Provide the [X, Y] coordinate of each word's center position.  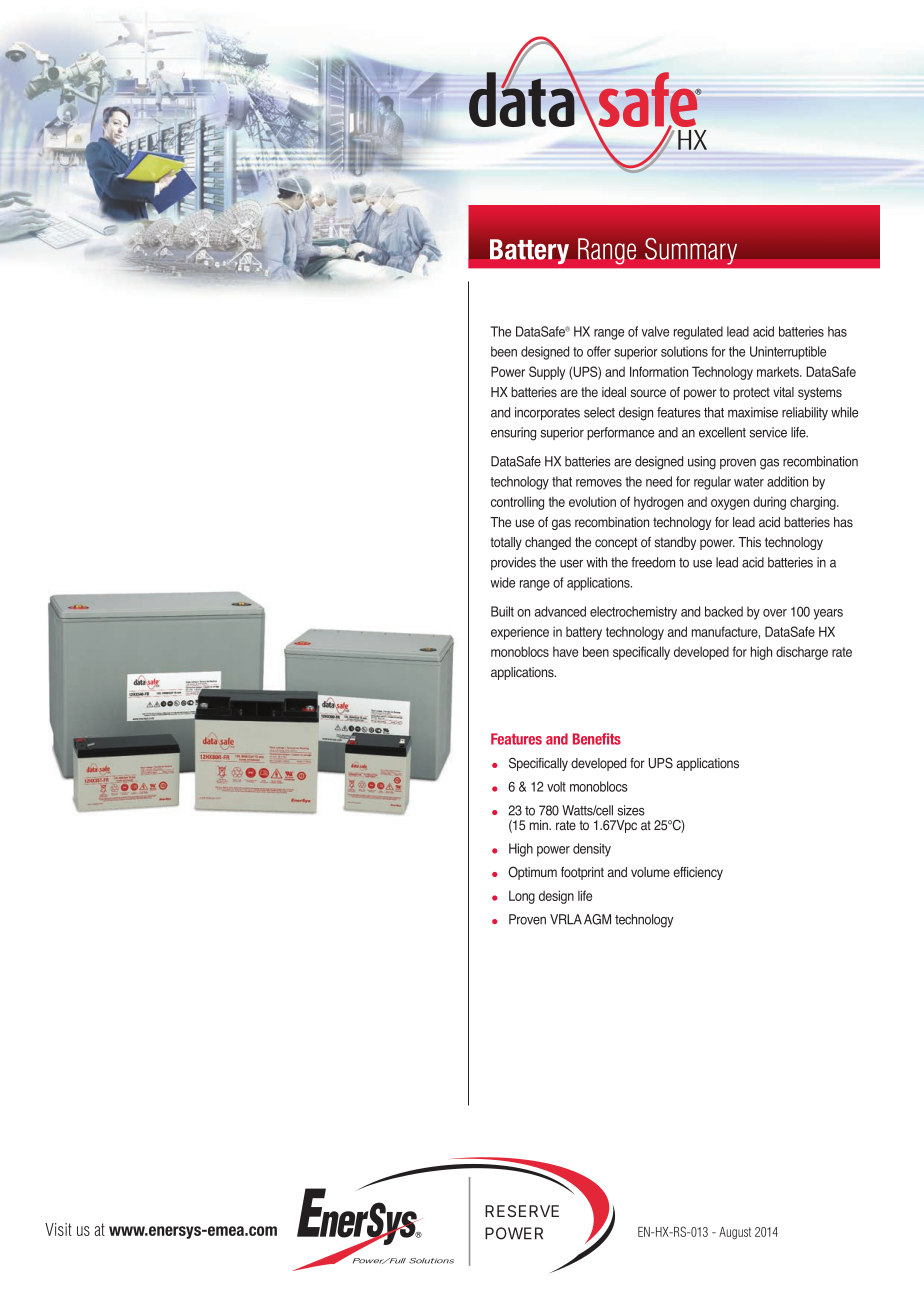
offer [599, 351]
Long [522, 897]
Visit [58, 1229]
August [735, 1233]
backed [724, 611]
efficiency [698, 873]
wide [502, 582]
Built [502, 611]
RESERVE [522, 1211]
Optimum [532, 873]
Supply [547, 373]
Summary [691, 251]
